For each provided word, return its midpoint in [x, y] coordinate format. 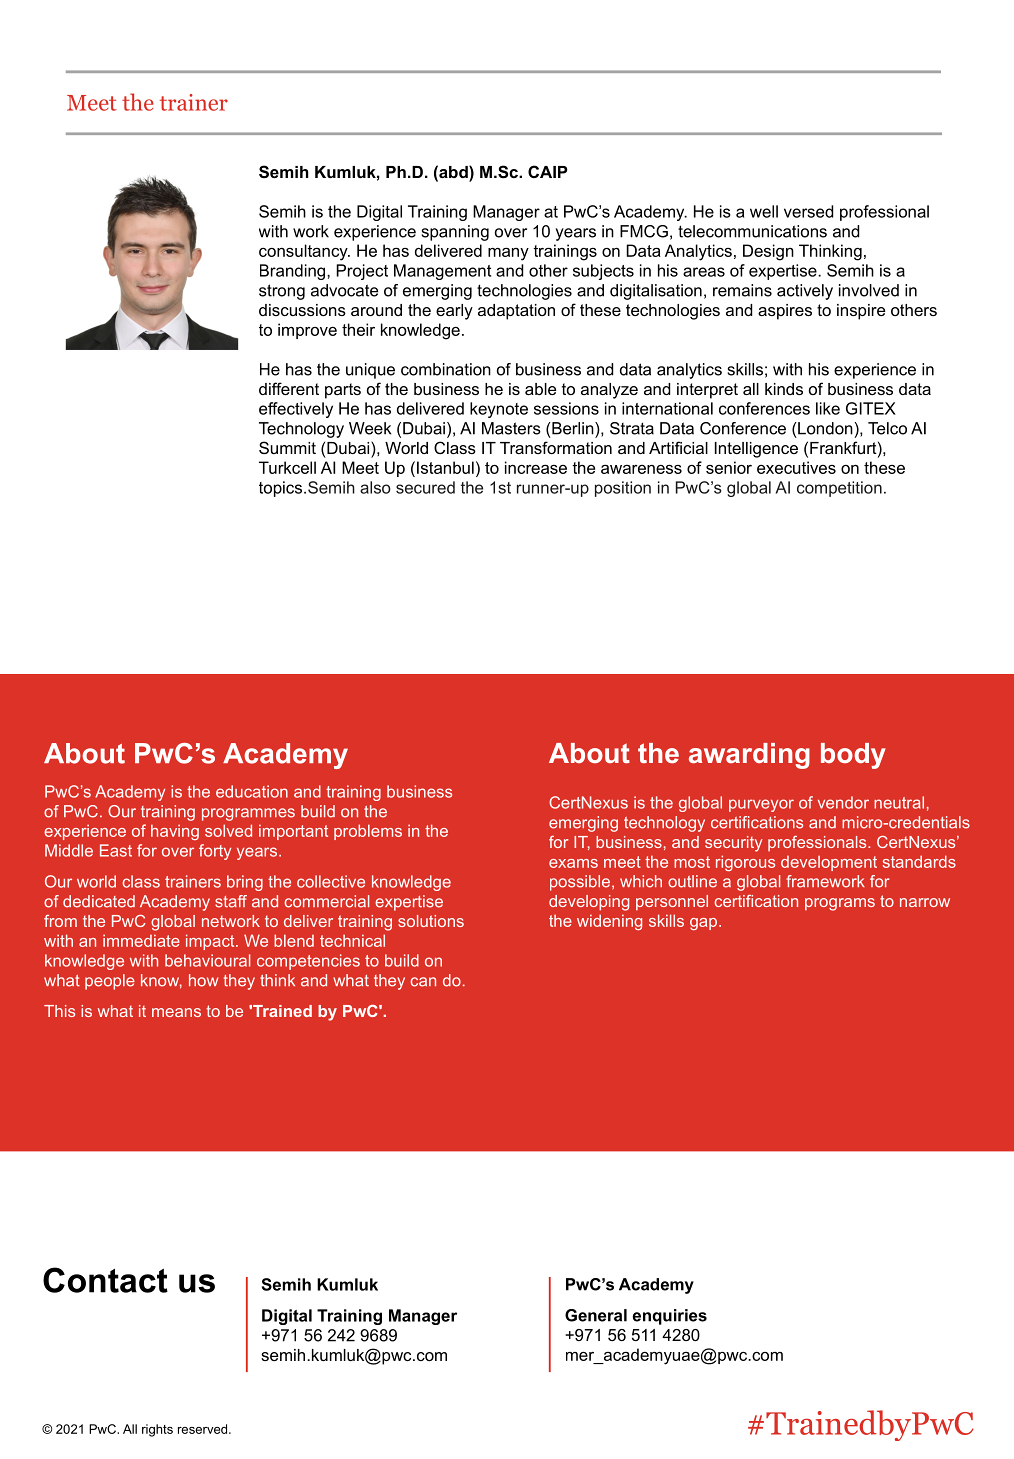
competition [839, 489]
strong [282, 292]
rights [157, 1430]
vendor [843, 802]
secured [425, 487]
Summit [287, 447]
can [423, 982]
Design [768, 252]
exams [573, 863]
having [175, 832]
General [596, 1315]
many [508, 254]
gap [703, 924]
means [176, 1012]
